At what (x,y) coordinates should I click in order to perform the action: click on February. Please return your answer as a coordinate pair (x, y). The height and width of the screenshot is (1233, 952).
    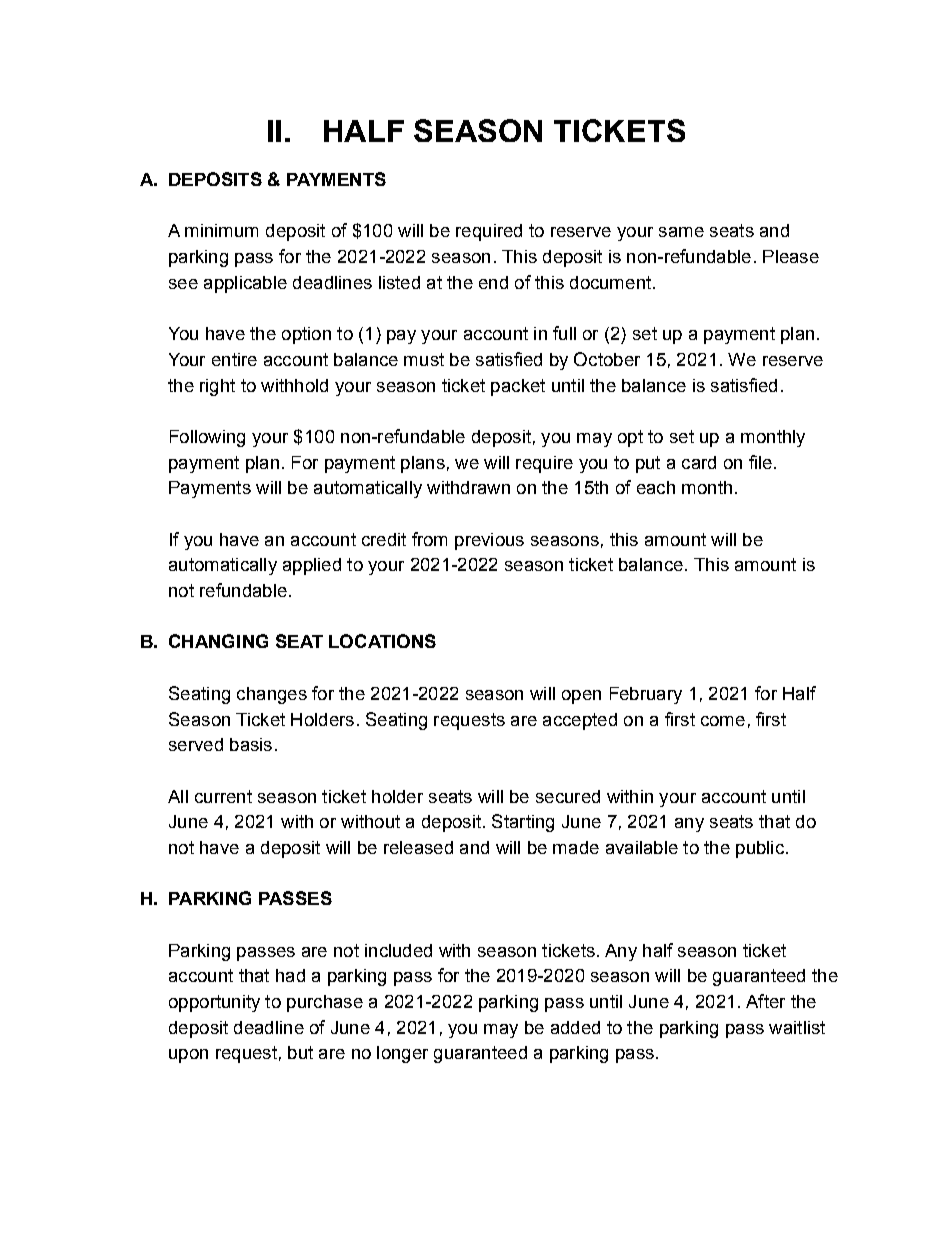
    Looking at the image, I should click on (646, 695).
